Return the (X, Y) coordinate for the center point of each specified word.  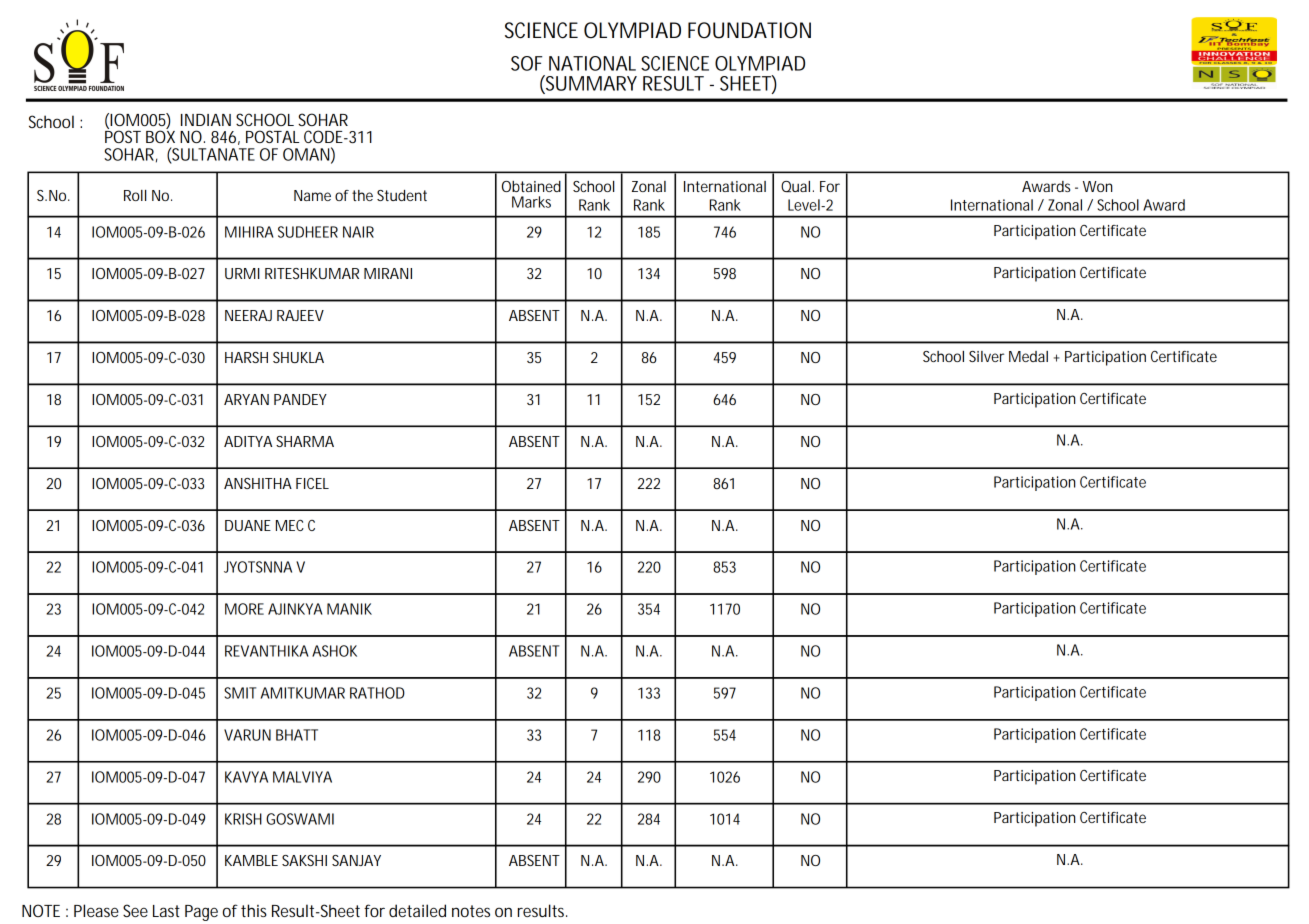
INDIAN (206, 120)
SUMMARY (590, 84)
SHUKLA (298, 357)
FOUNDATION (749, 30)
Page (201, 913)
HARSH (246, 357)
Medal (1028, 356)
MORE (244, 609)
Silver (986, 356)
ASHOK (334, 651)
